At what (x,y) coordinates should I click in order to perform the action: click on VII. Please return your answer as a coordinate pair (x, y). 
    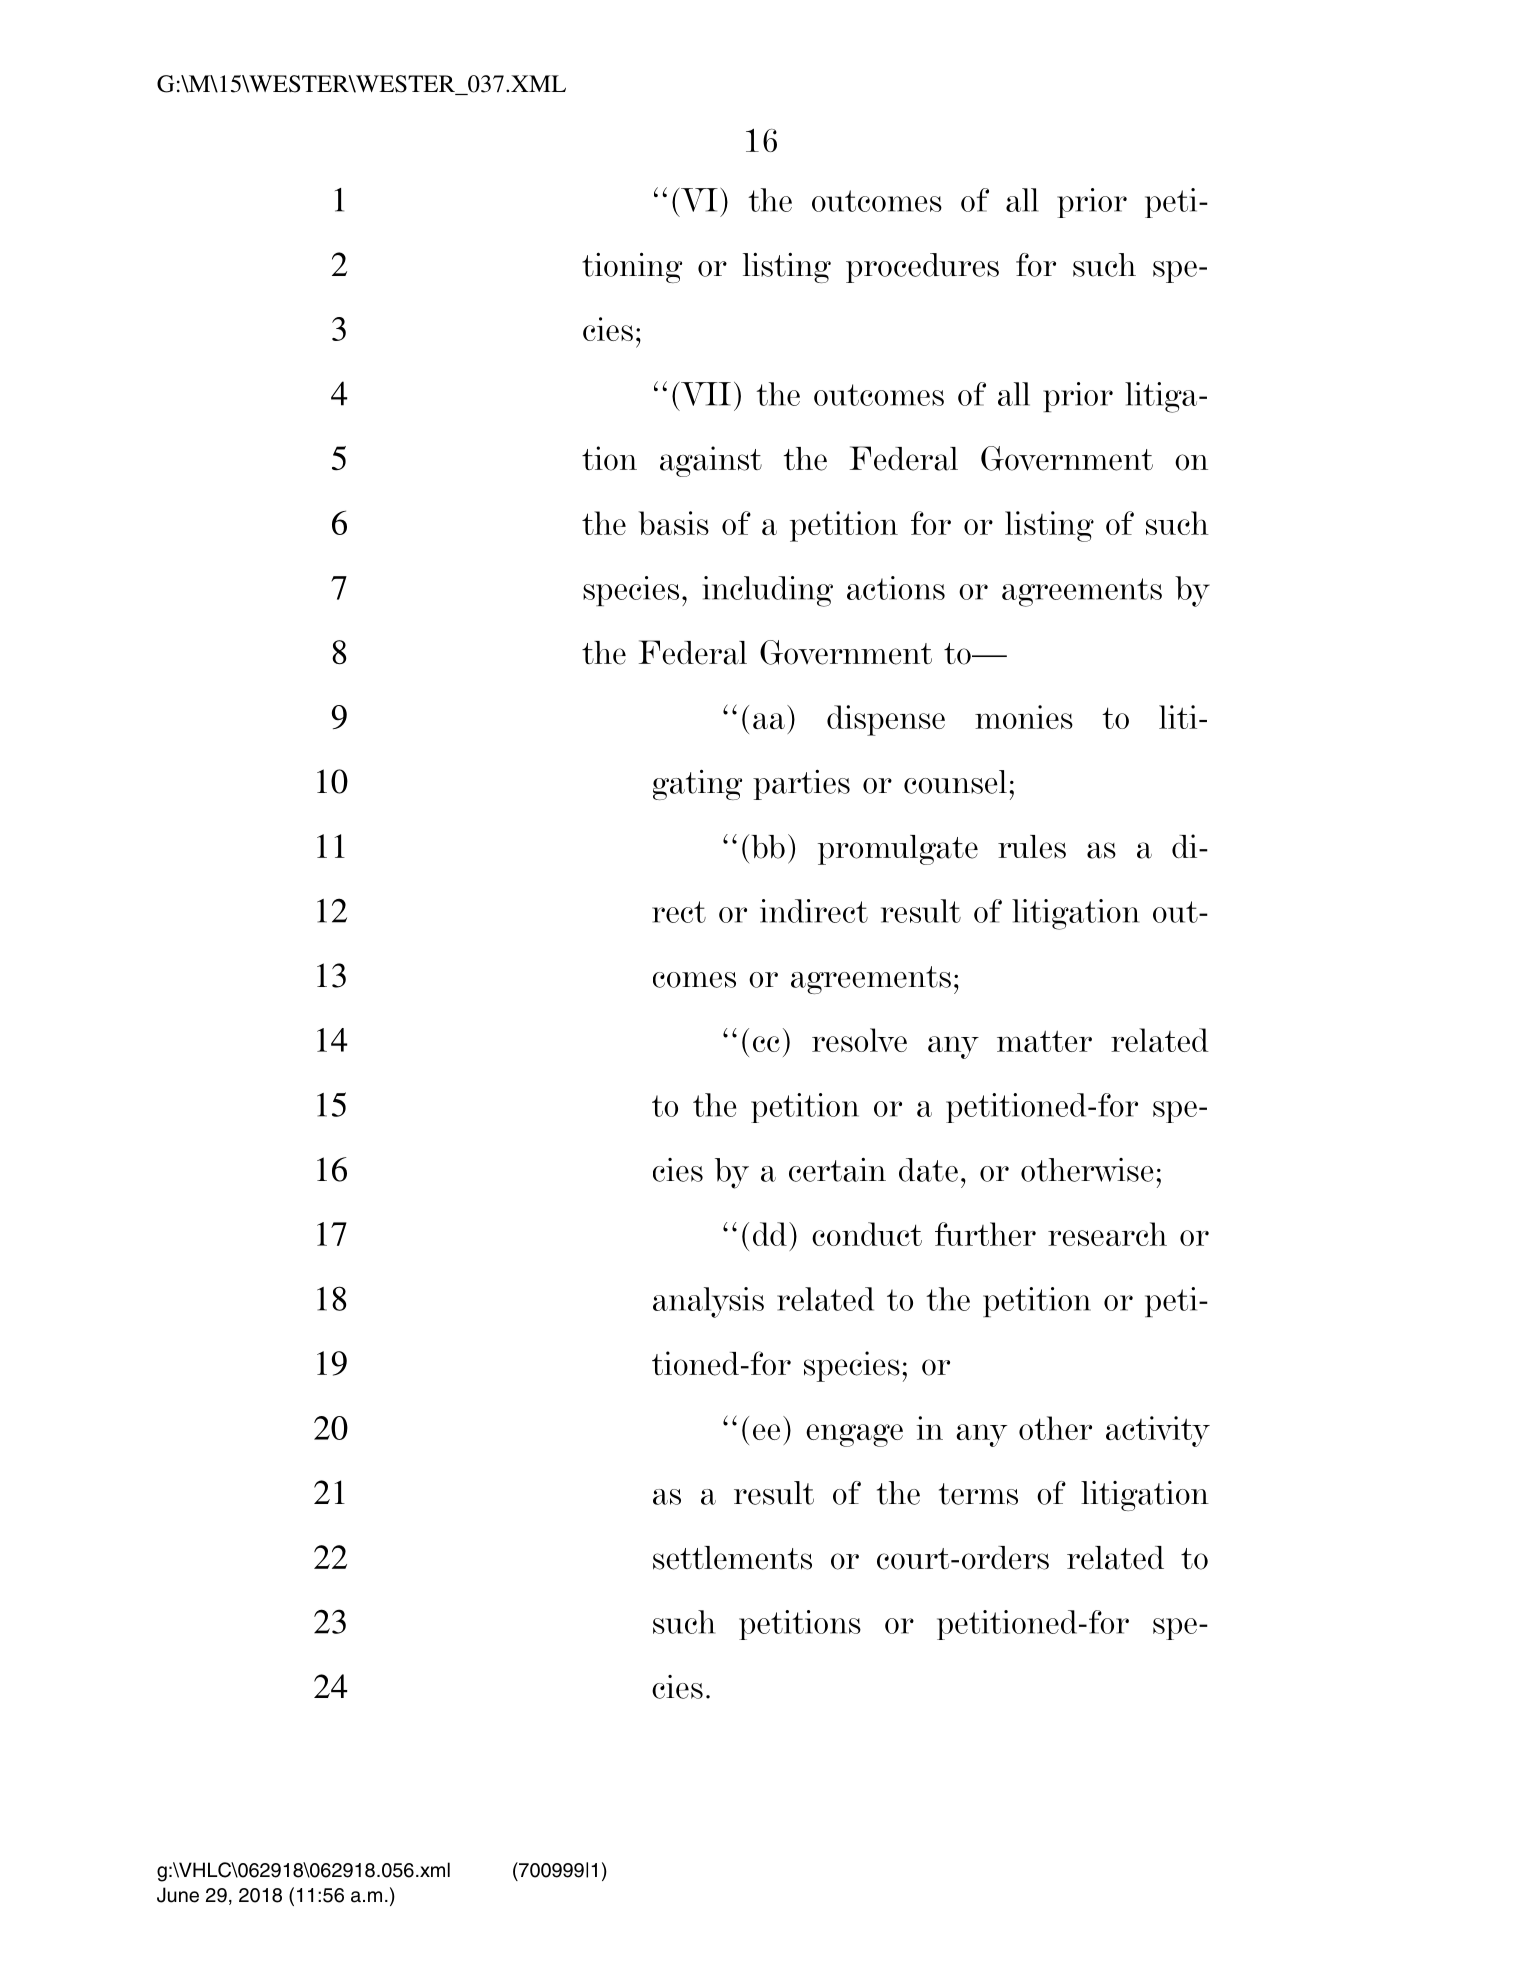
    Looking at the image, I should click on (706, 394).
